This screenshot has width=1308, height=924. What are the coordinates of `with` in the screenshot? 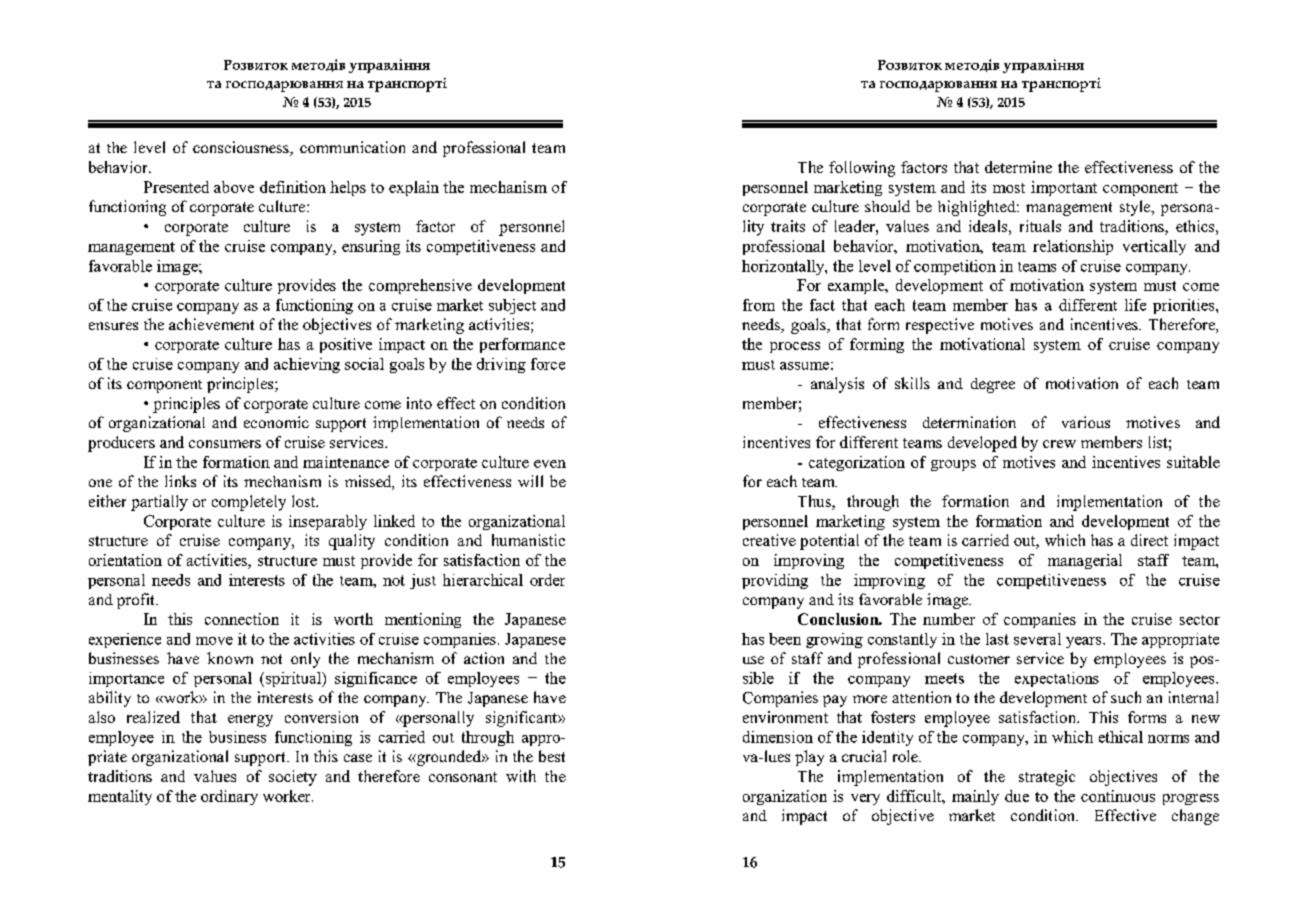 It's located at (521, 776).
